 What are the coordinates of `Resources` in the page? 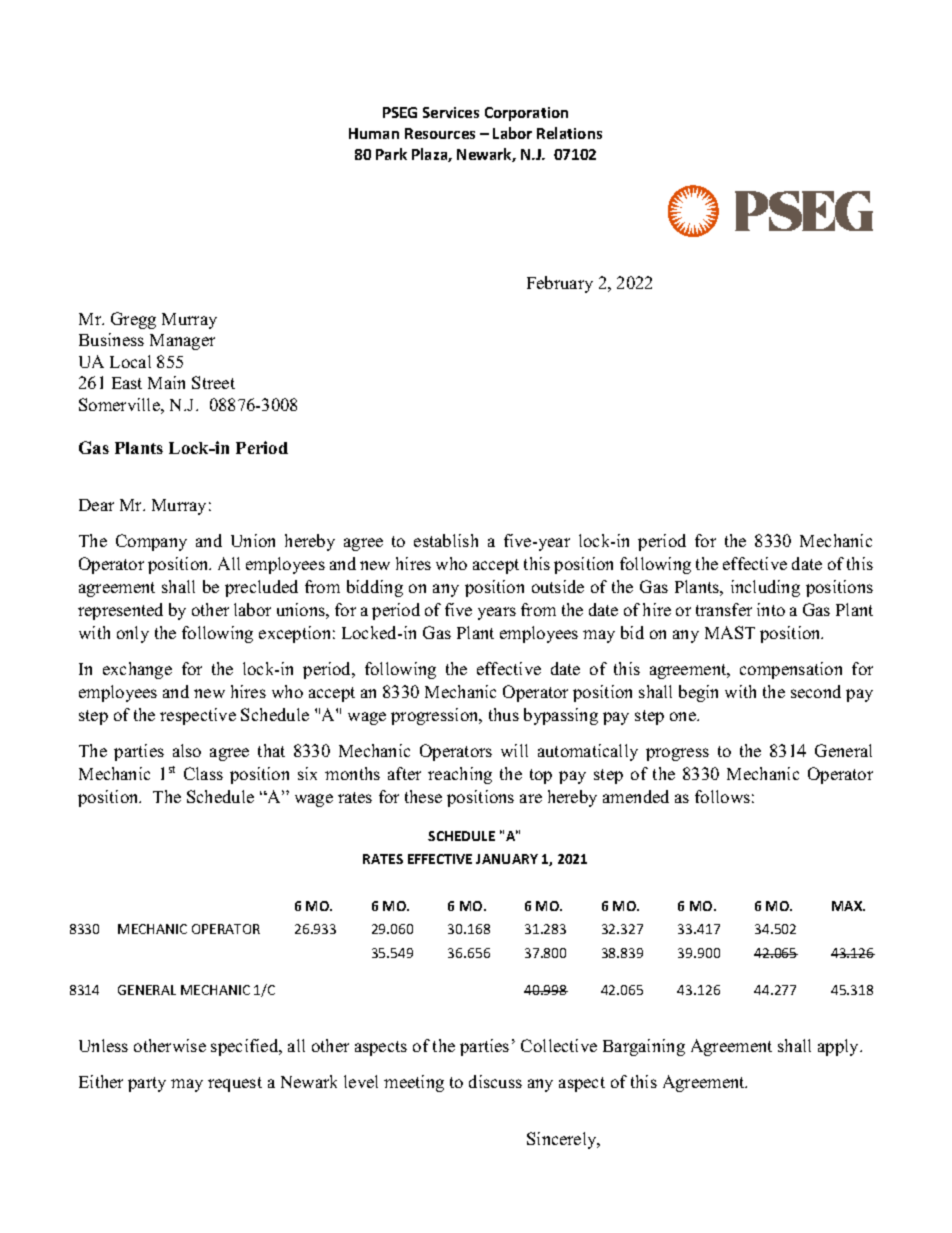 It's located at (440, 133).
